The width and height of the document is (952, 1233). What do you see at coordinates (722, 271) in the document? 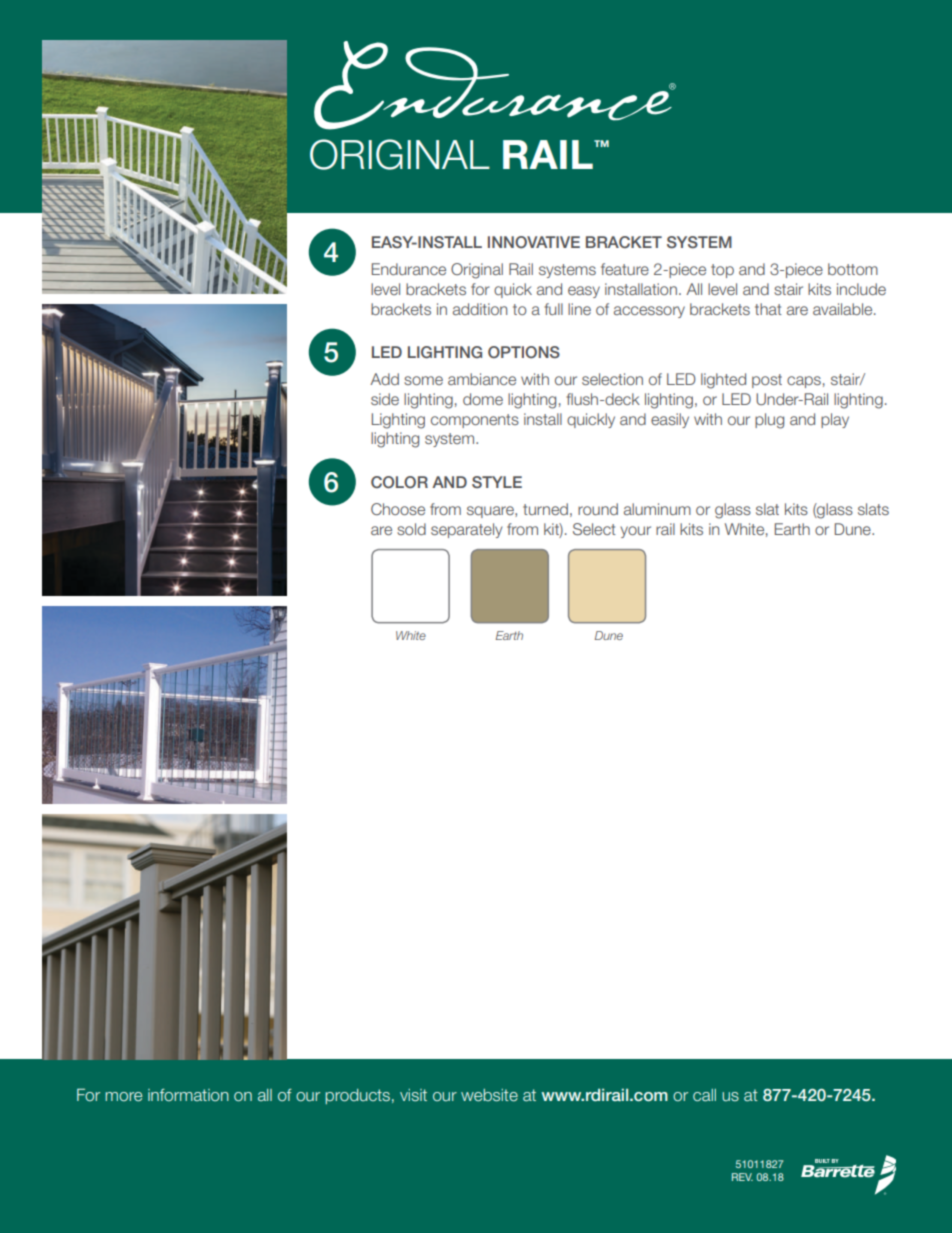
I see `top` at bounding box center [722, 271].
